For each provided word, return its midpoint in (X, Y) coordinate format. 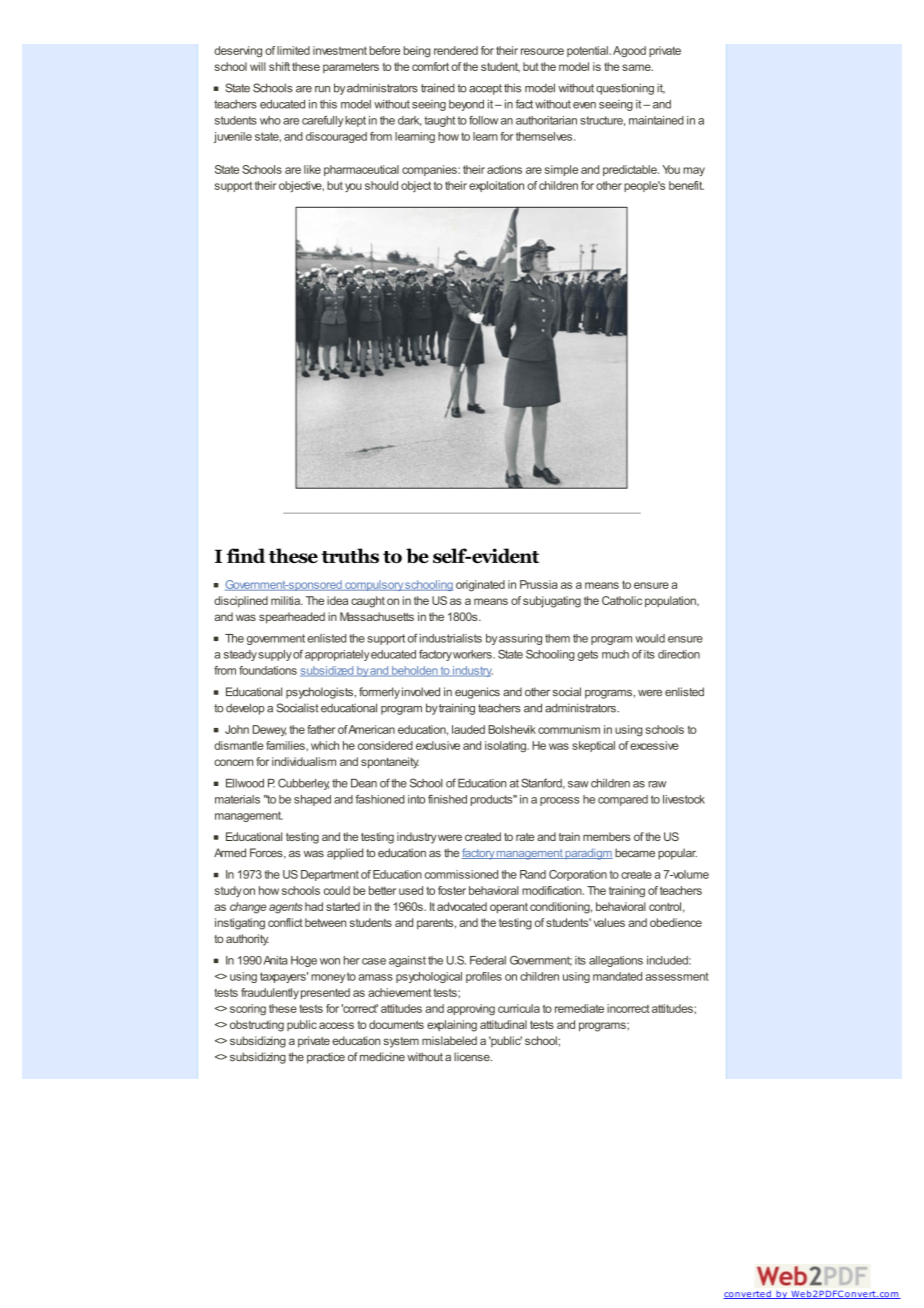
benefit (686, 185)
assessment (677, 976)
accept (485, 89)
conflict (285, 922)
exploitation (496, 186)
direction (679, 654)
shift (279, 66)
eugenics (477, 693)
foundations (268, 670)
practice (326, 1058)
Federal (488, 960)
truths (350, 555)
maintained (656, 120)
